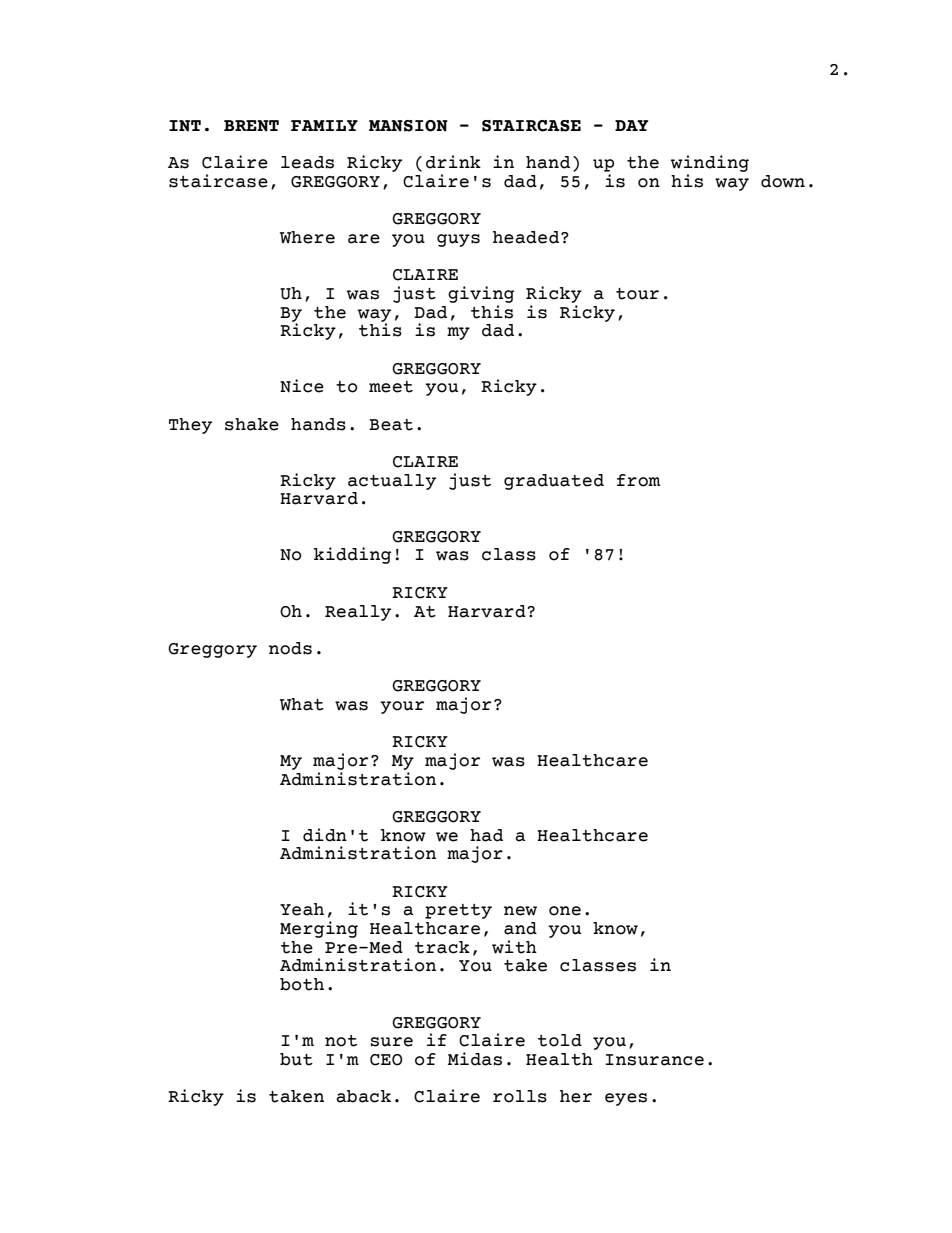  Describe the element at coordinates (296, 1059) in the page. I see `but` at that location.
